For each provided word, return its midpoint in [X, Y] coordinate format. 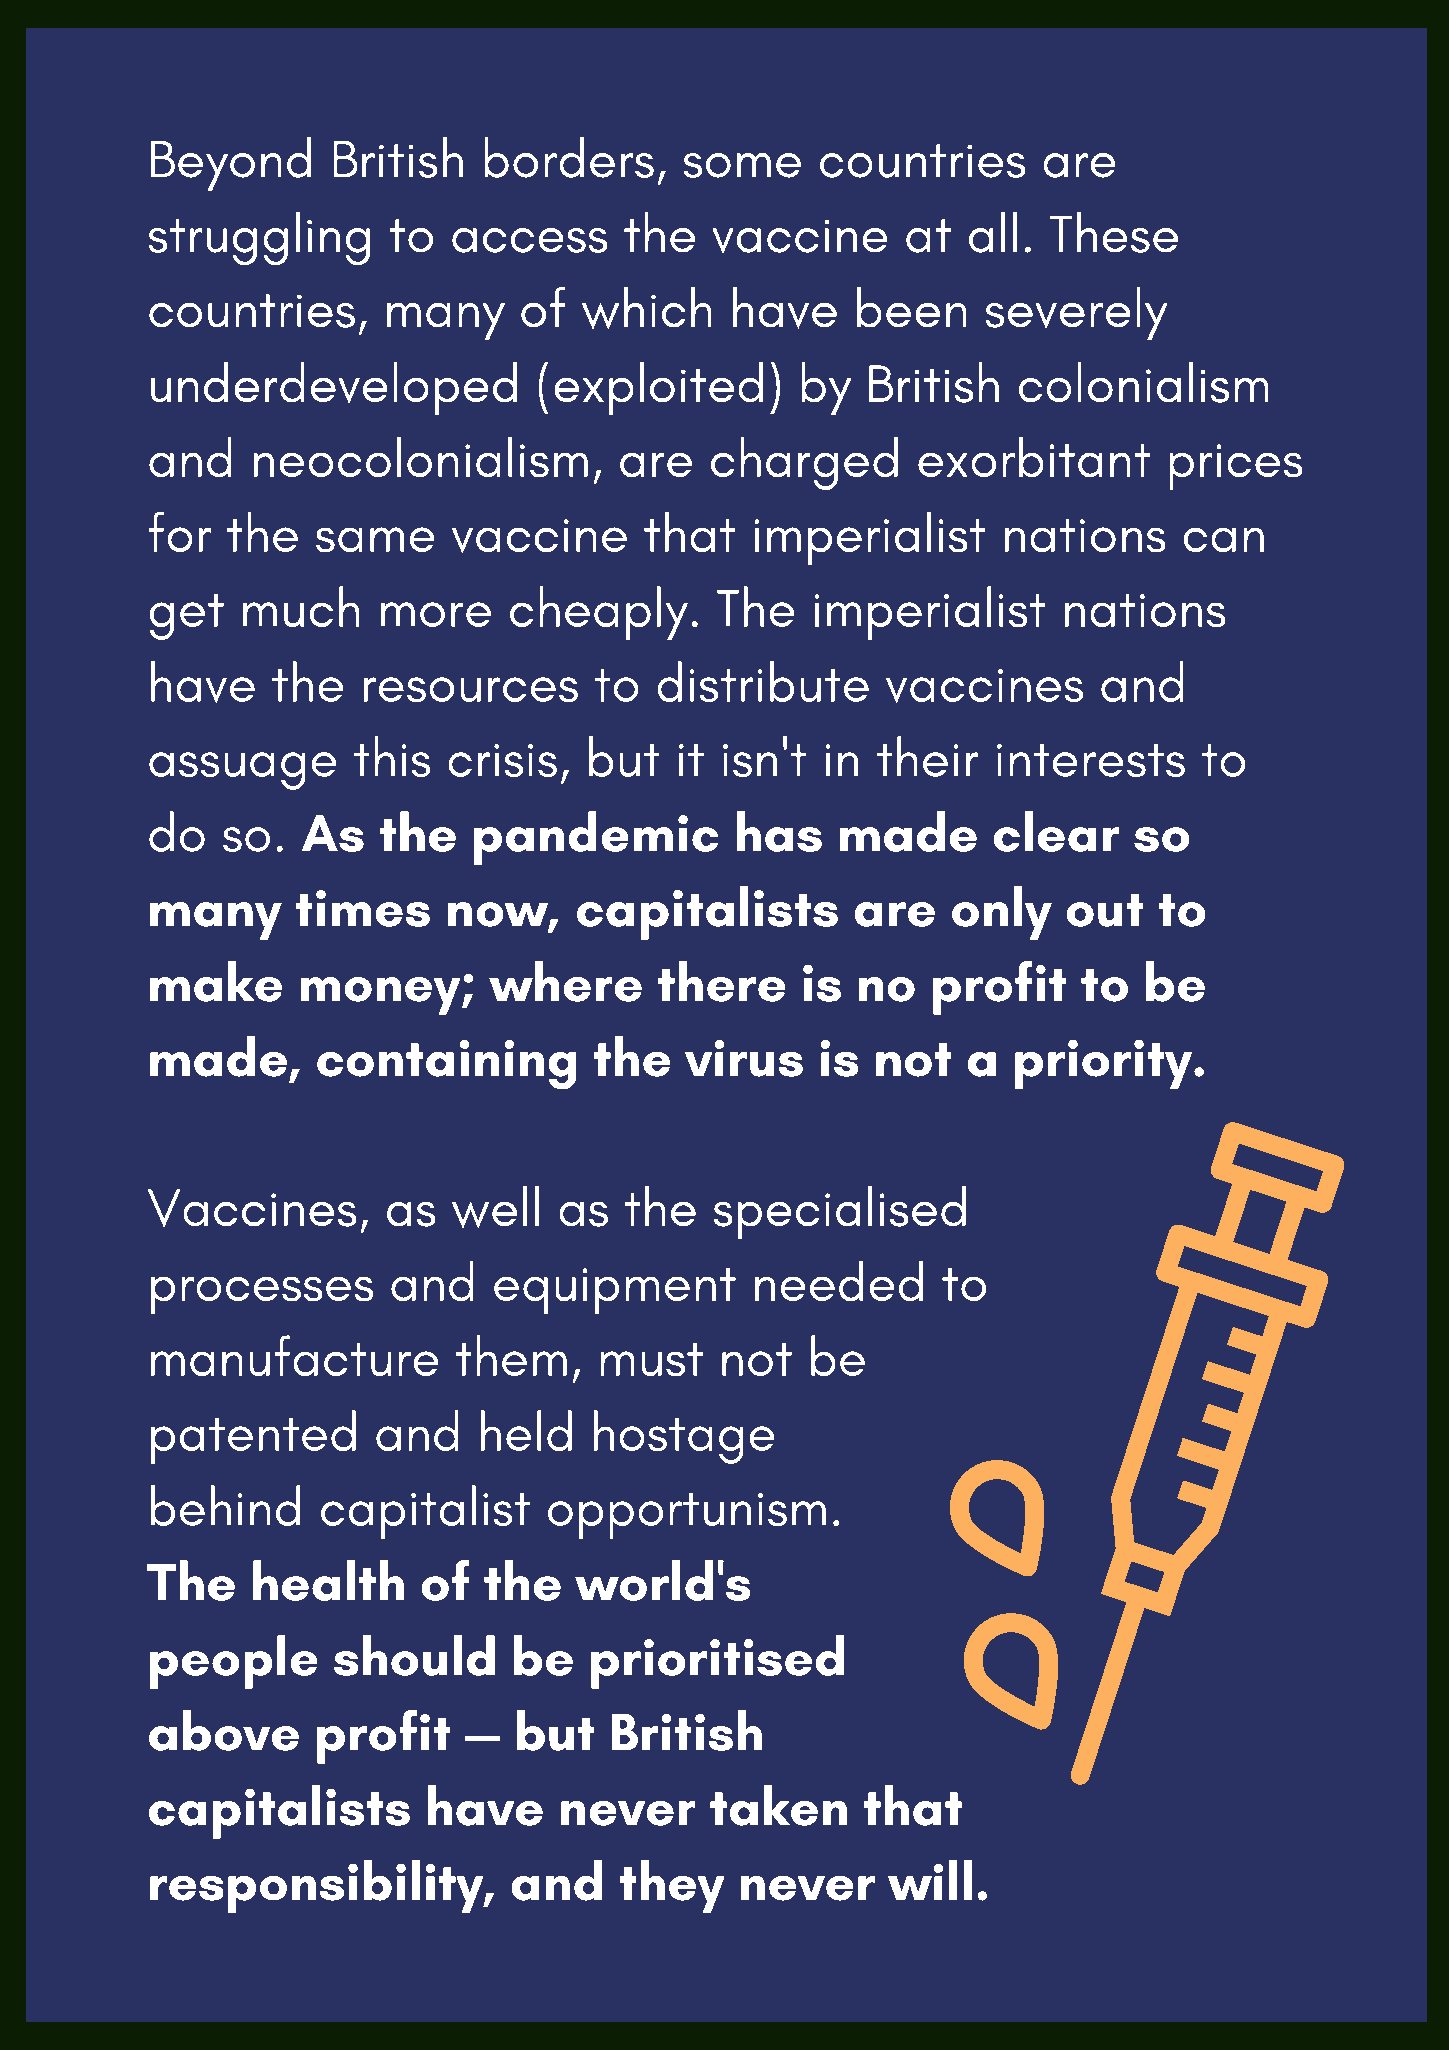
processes [262, 1295]
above [224, 1730]
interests [1091, 760]
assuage [242, 771]
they [672, 1886]
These [1114, 232]
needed [839, 1281]
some [742, 165]
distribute [763, 681]
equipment [615, 1291]
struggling [259, 238]
